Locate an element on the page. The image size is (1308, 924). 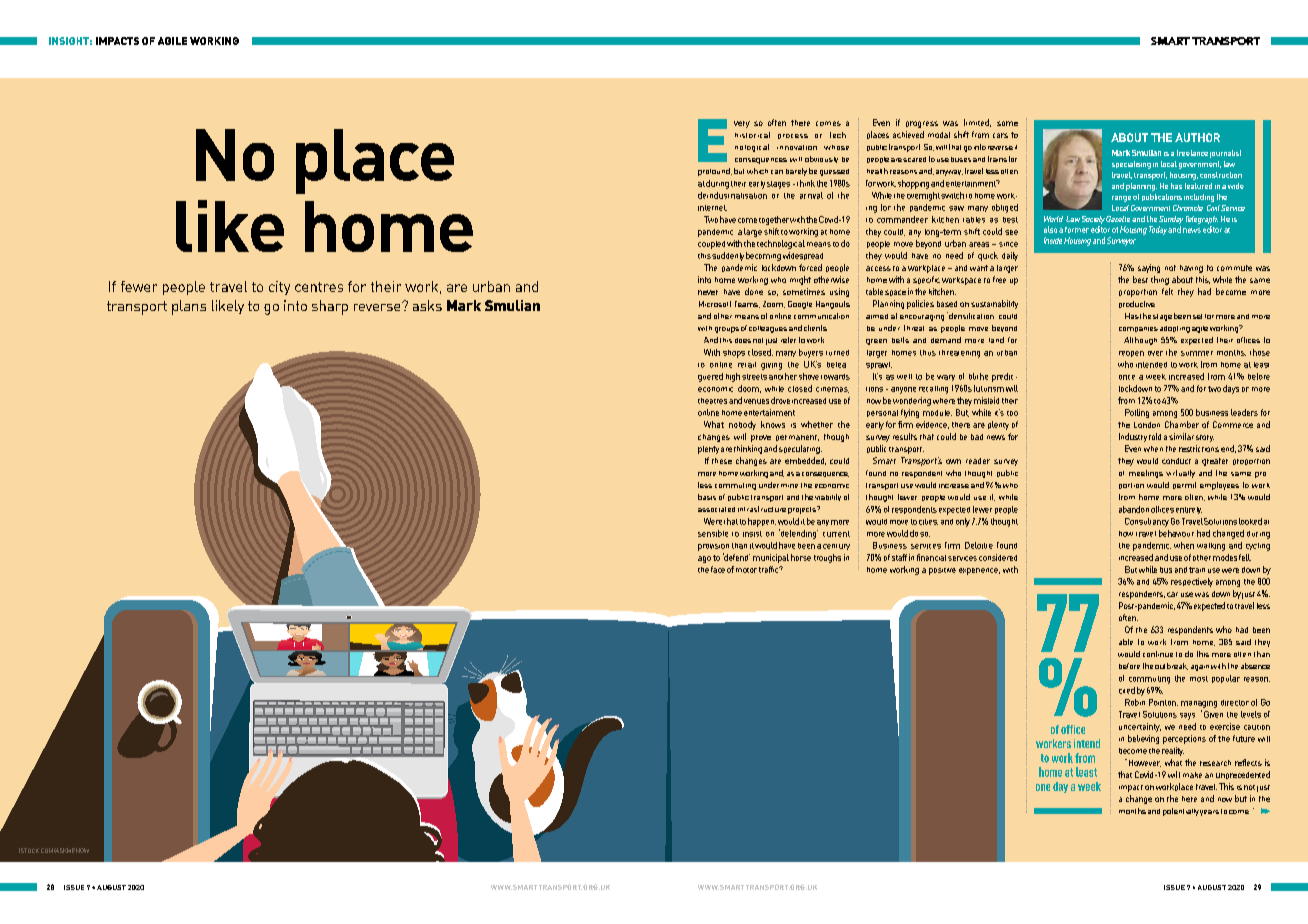
shops is located at coordinates (734, 354).
